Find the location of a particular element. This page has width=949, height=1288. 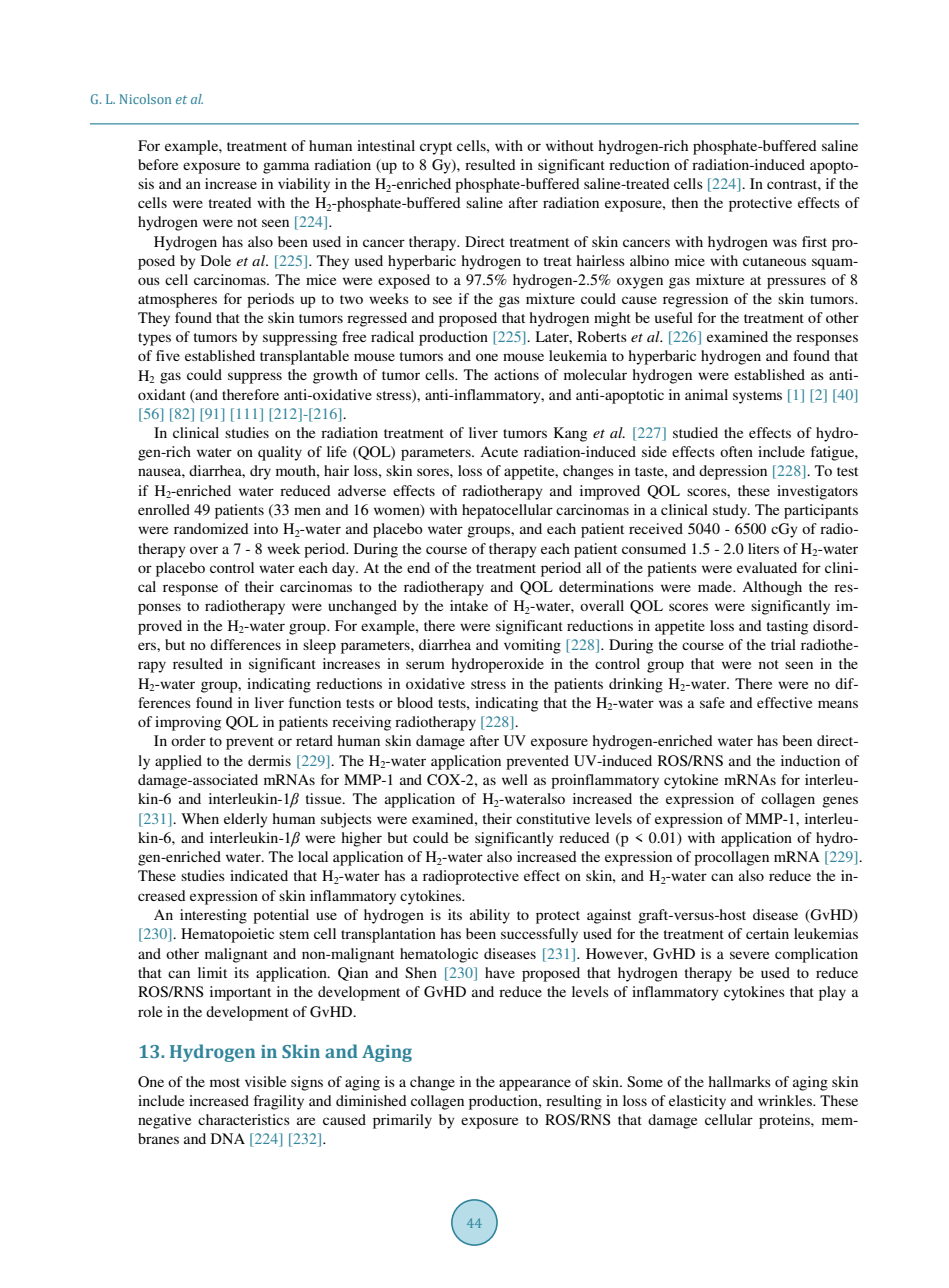

then is located at coordinates (685, 202).
